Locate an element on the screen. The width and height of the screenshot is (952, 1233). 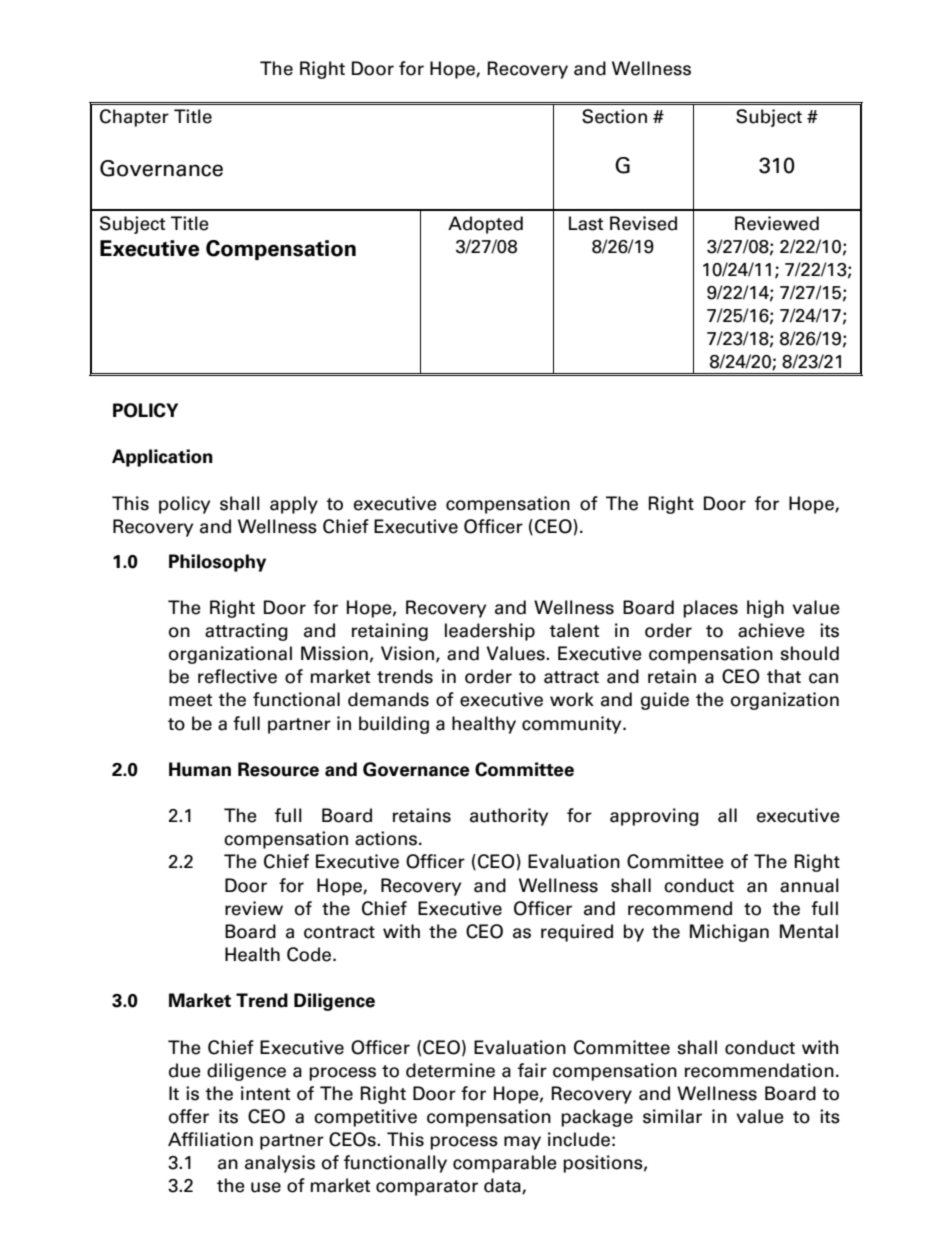
apply is located at coordinates (294, 505).
